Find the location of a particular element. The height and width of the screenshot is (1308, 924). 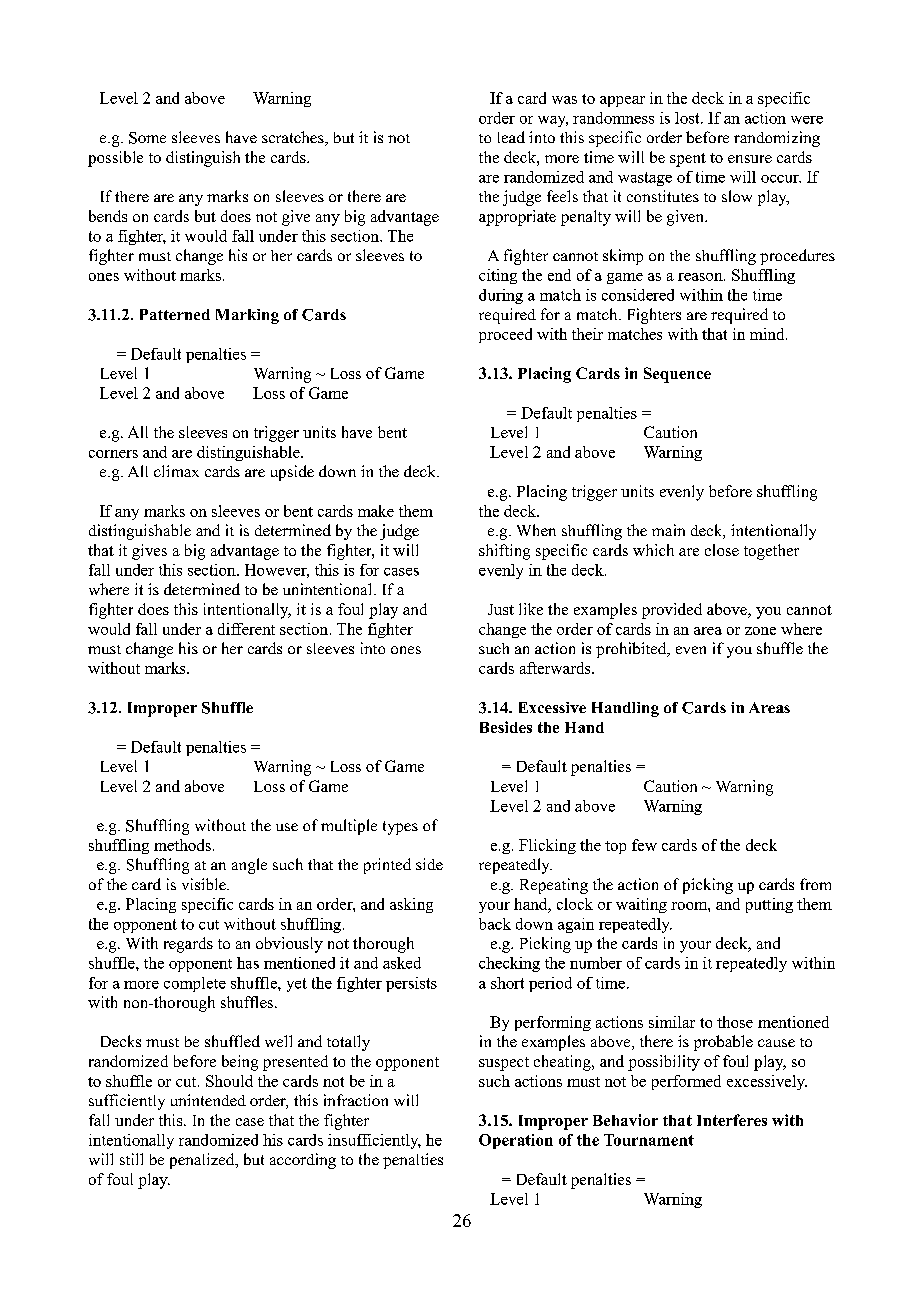

lead is located at coordinates (511, 137).
